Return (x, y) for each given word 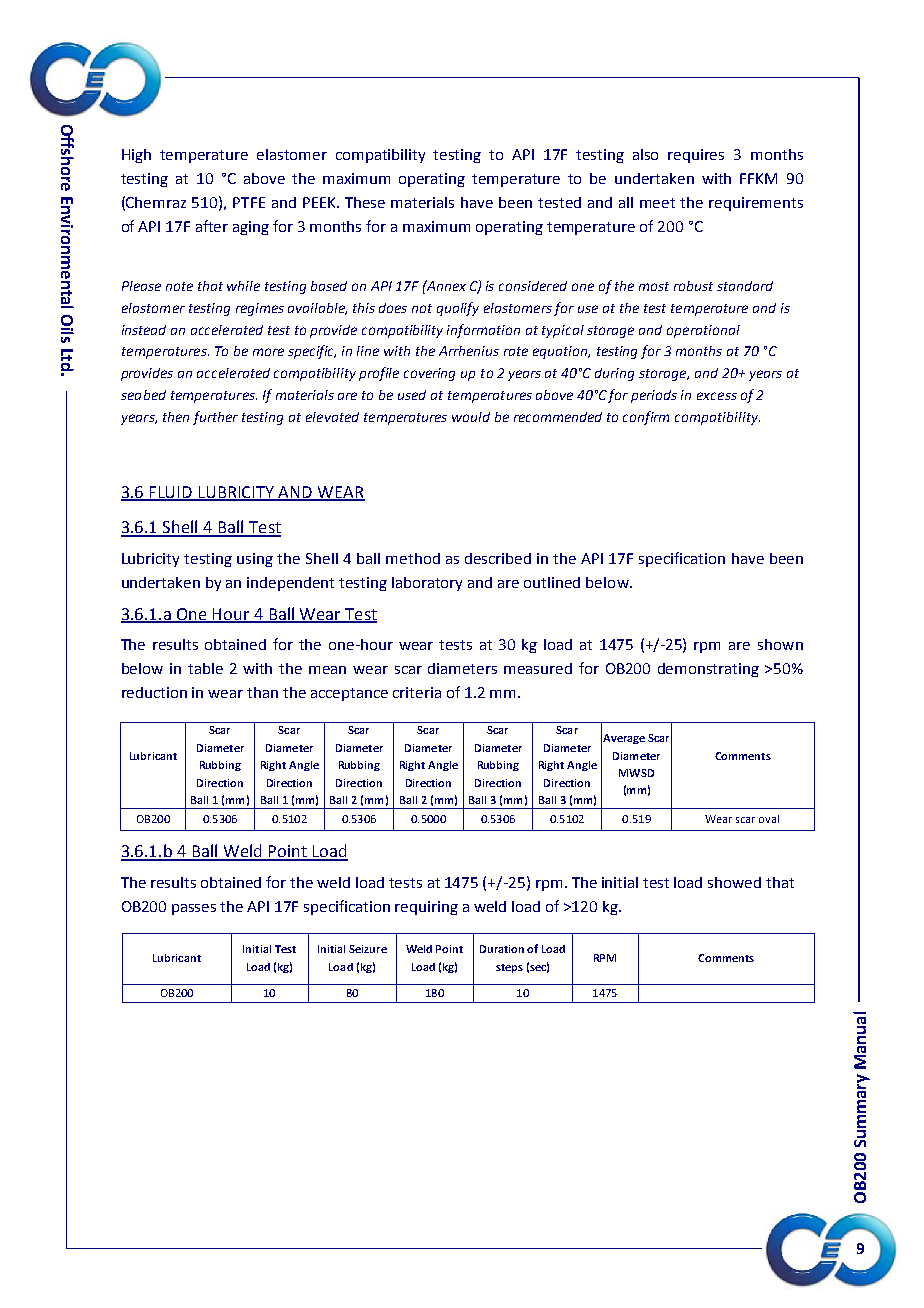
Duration (502, 949)
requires (696, 156)
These (365, 202)
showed (734, 882)
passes (194, 909)
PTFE (249, 202)
